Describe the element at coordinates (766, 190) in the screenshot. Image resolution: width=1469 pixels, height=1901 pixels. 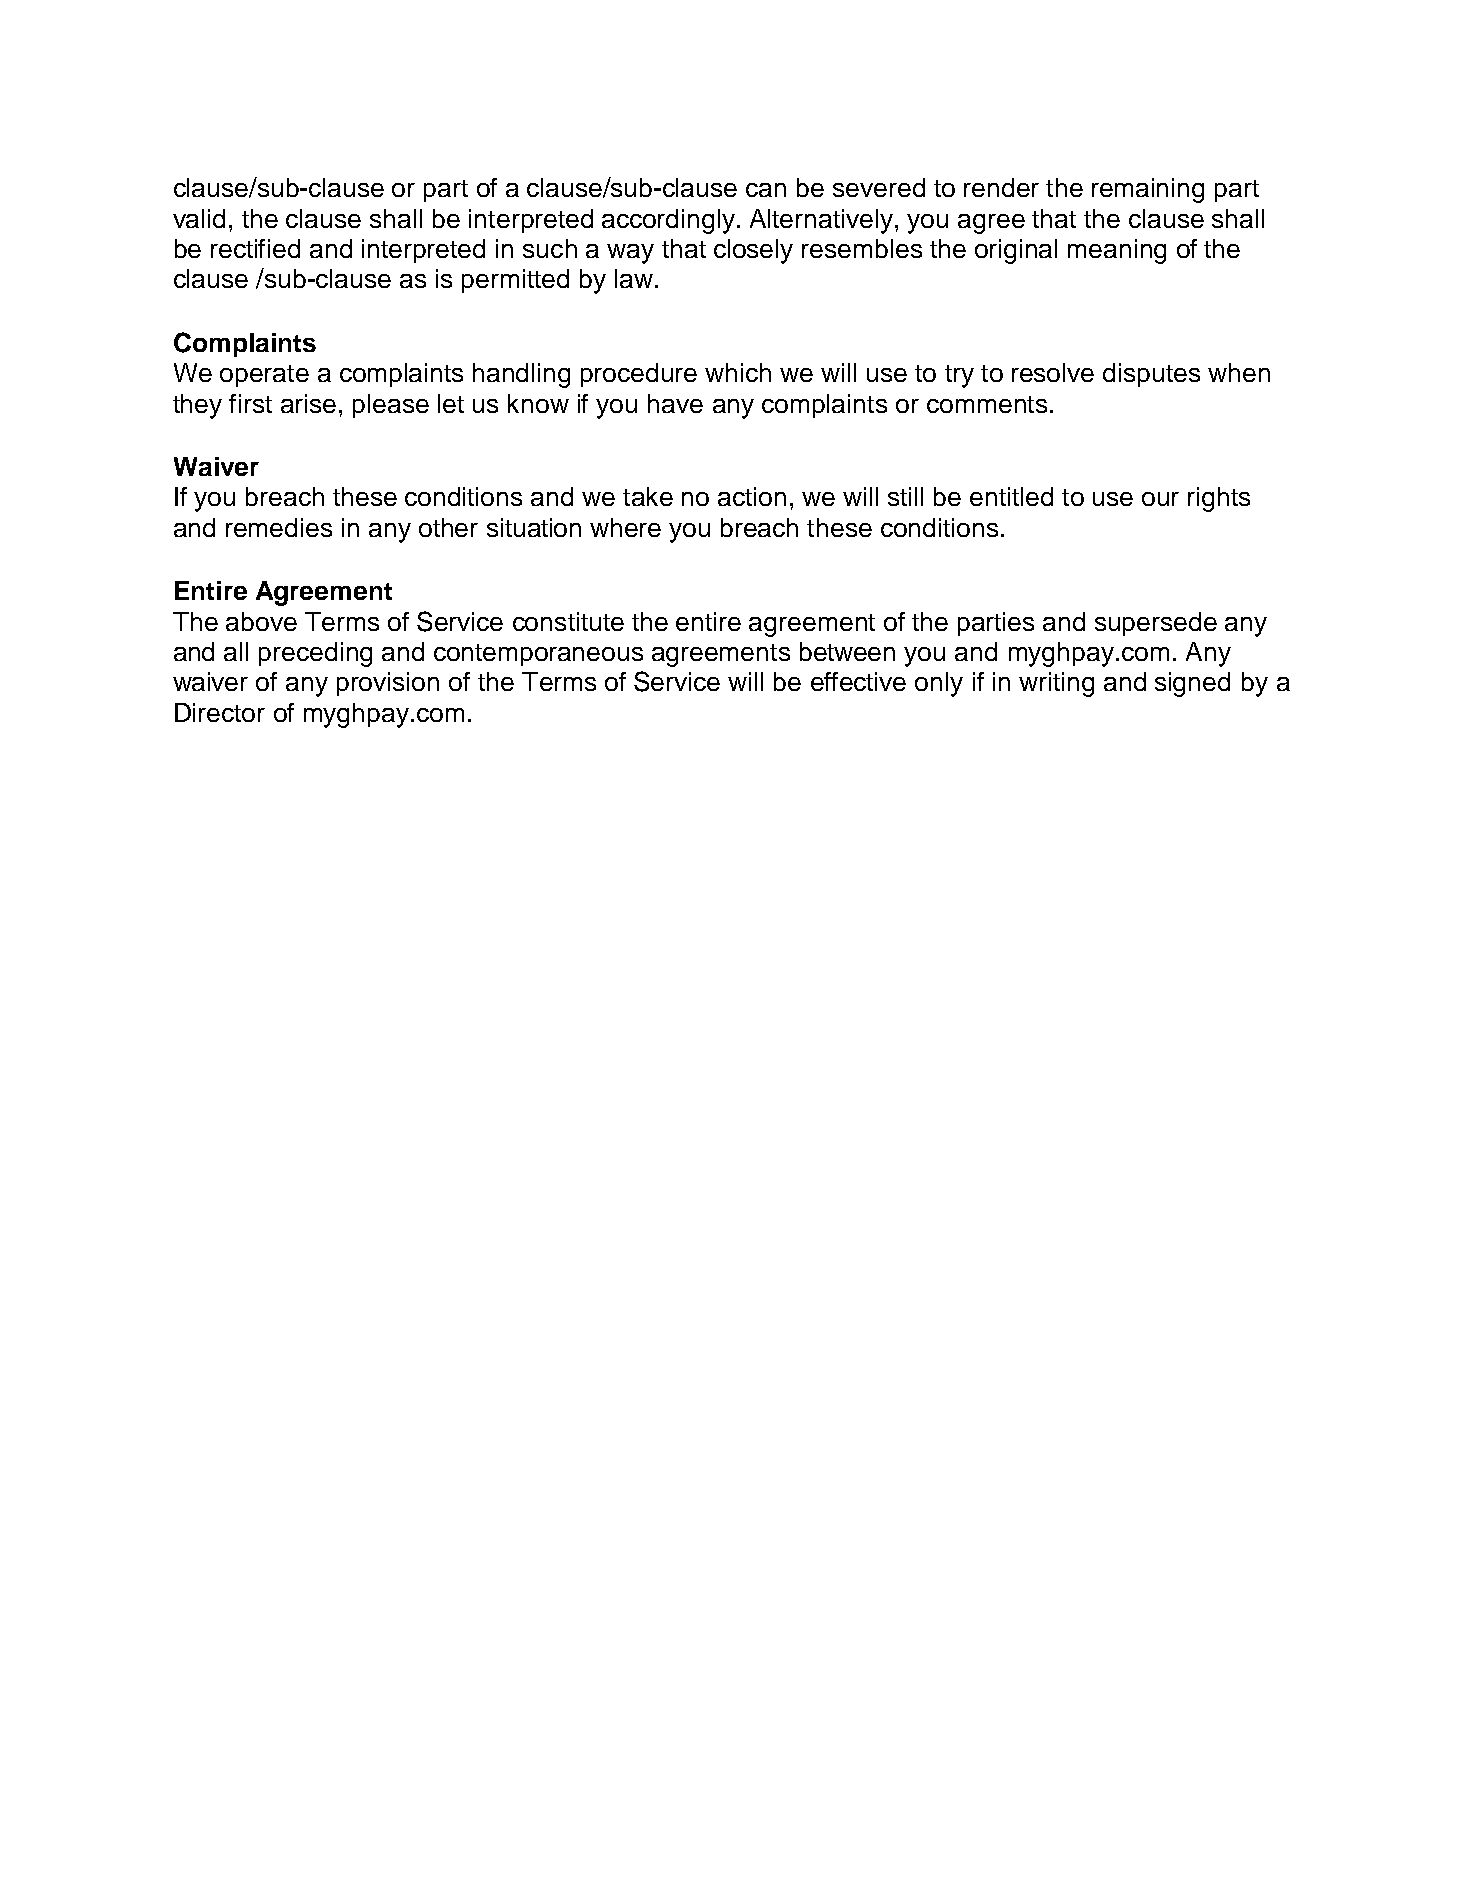
I see `can` at that location.
